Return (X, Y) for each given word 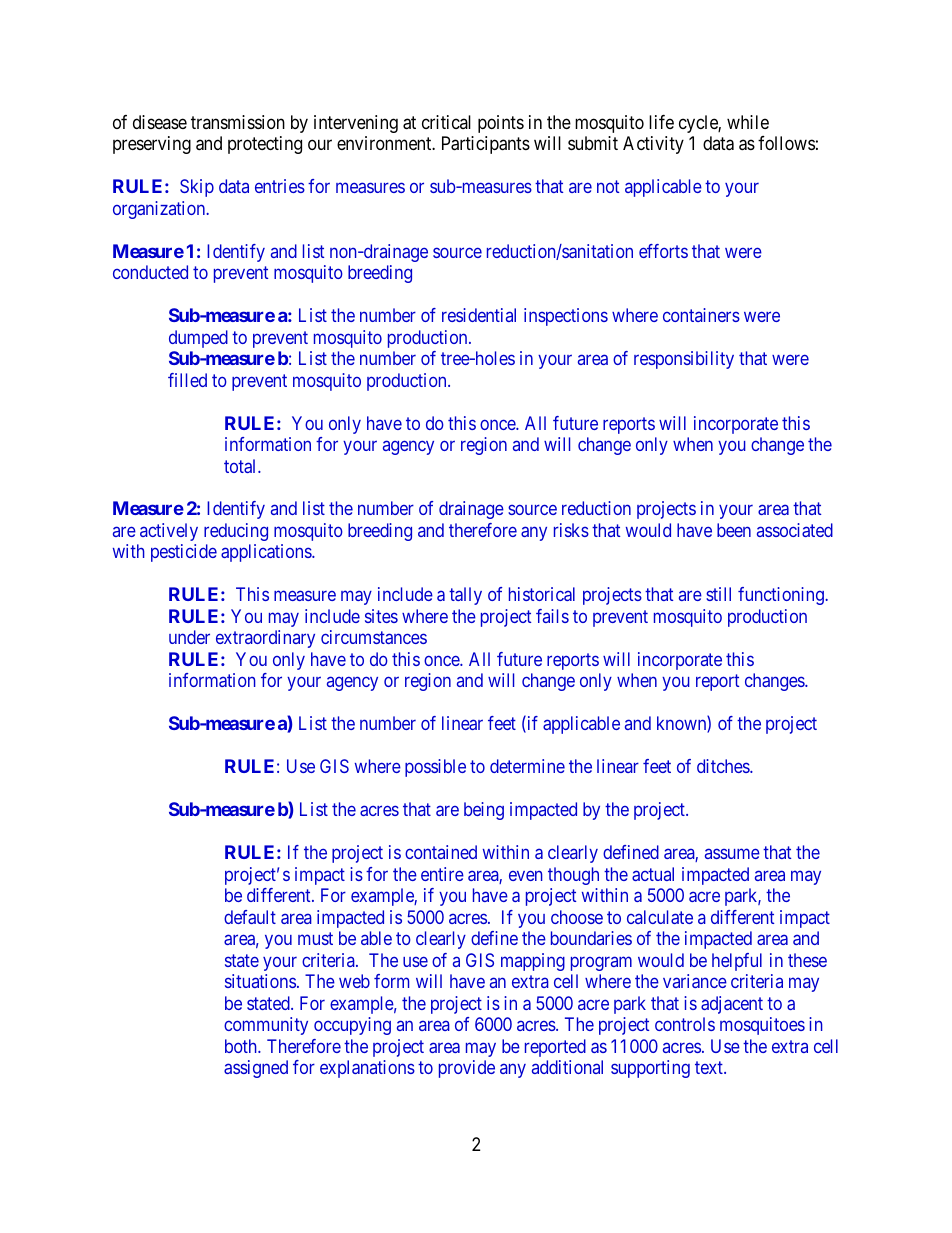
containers (701, 315)
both (242, 1046)
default (250, 917)
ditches (724, 766)
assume (732, 854)
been (734, 530)
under (189, 637)
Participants (486, 145)
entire (442, 874)
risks (571, 530)
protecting (265, 145)
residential (479, 315)
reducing (236, 532)
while (748, 122)
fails (552, 616)
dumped (198, 339)
